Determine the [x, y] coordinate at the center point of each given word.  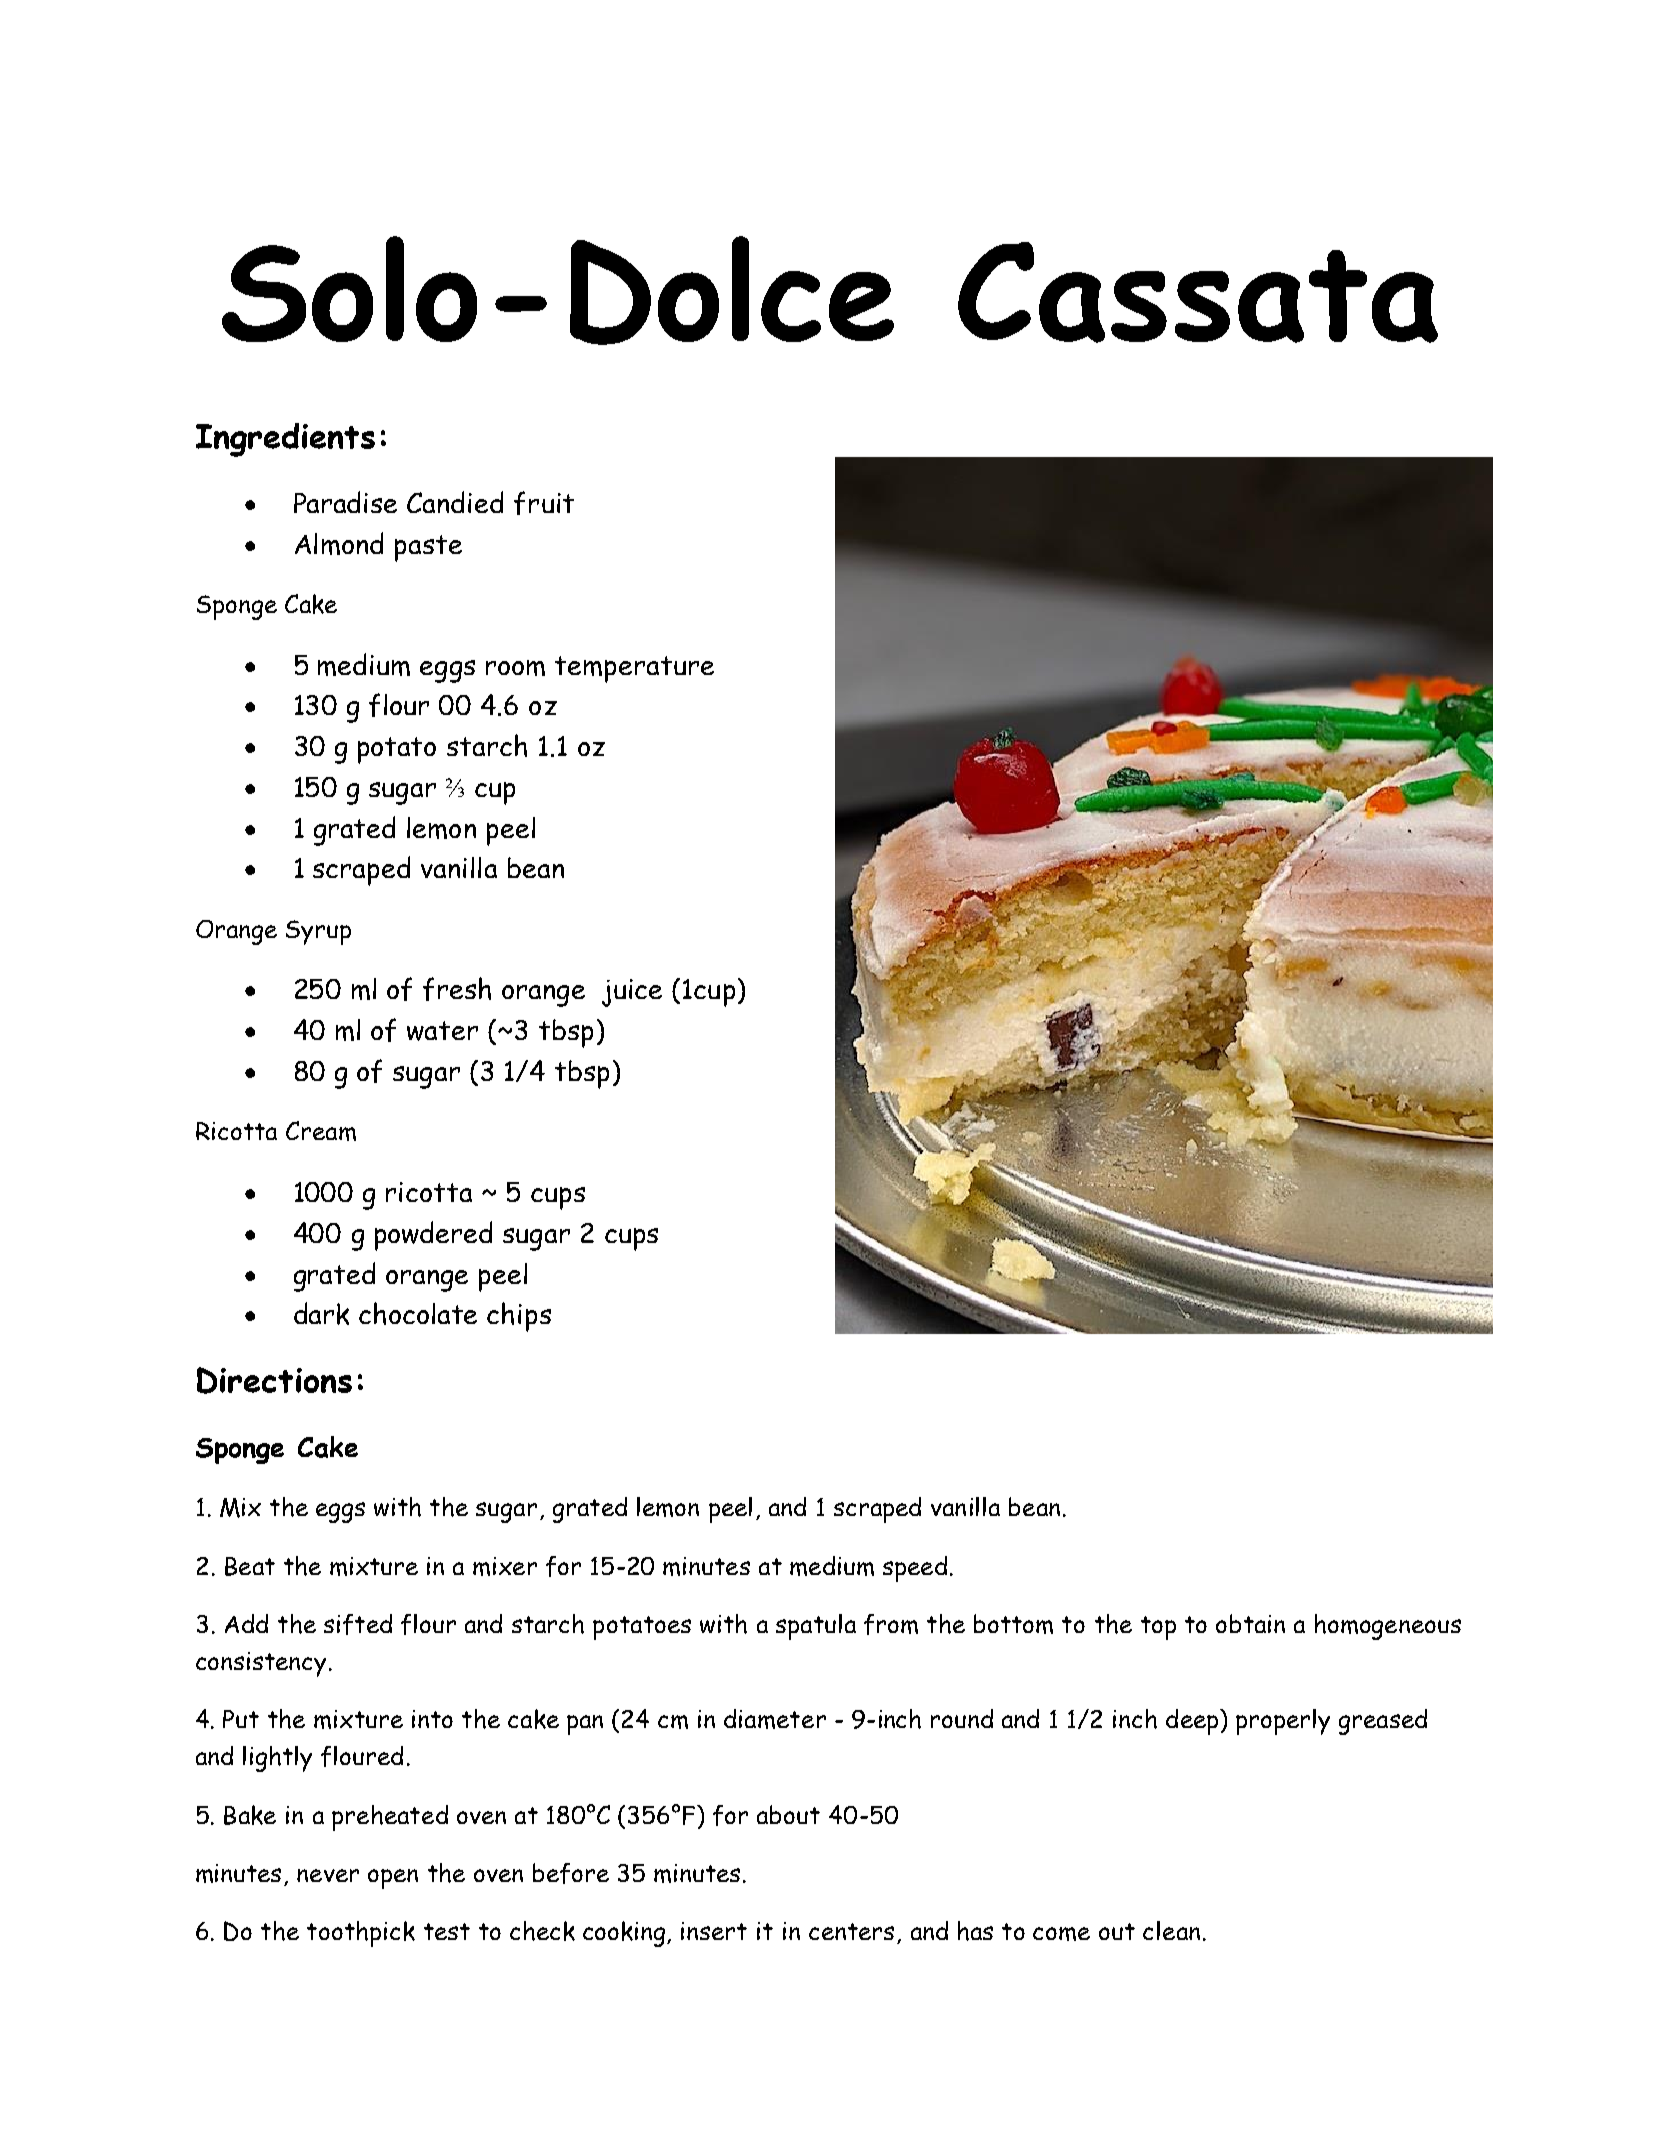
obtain [1250, 1623]
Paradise [345, 502]
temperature [634, 669]
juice [632, 993]
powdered [433, 1236]
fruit [544, 503]
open [393, 1879]
